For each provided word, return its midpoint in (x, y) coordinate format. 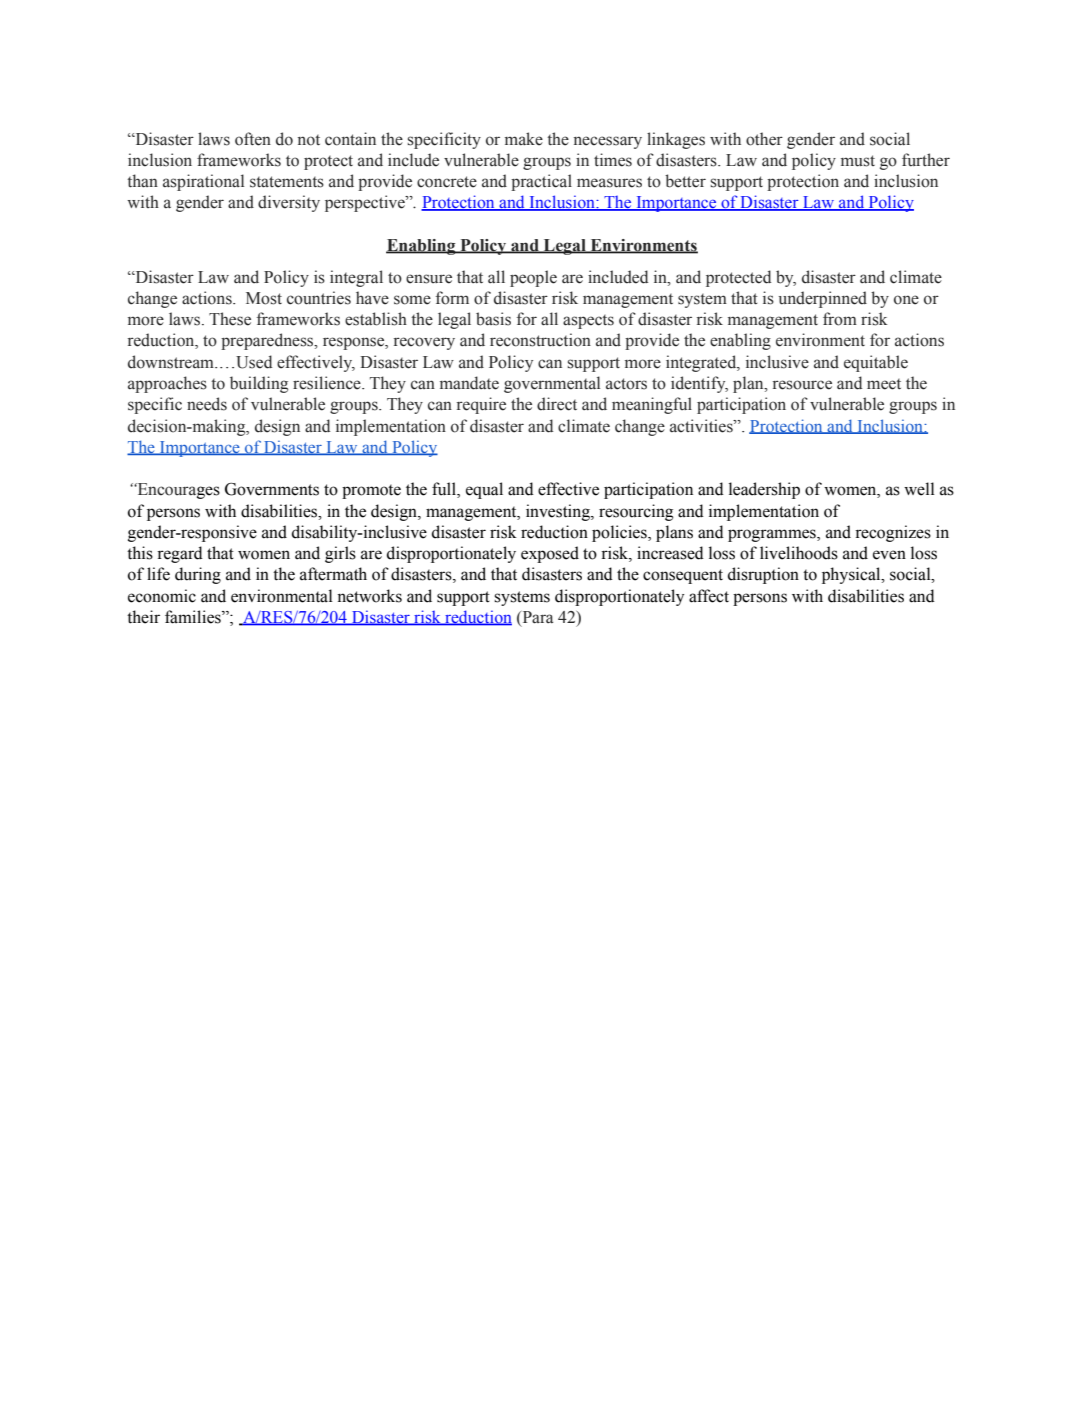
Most (264, 298)
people (533, 278)
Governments (272, 489)
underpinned (823, 299)
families (194, 617)
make (524, 139)
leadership (764, 490)
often (253, 139)
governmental (552, 384)
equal (484, 490)
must (858, 161)
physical (852, 575)
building (259, 384)
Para (536, 617)
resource (802, 385)
